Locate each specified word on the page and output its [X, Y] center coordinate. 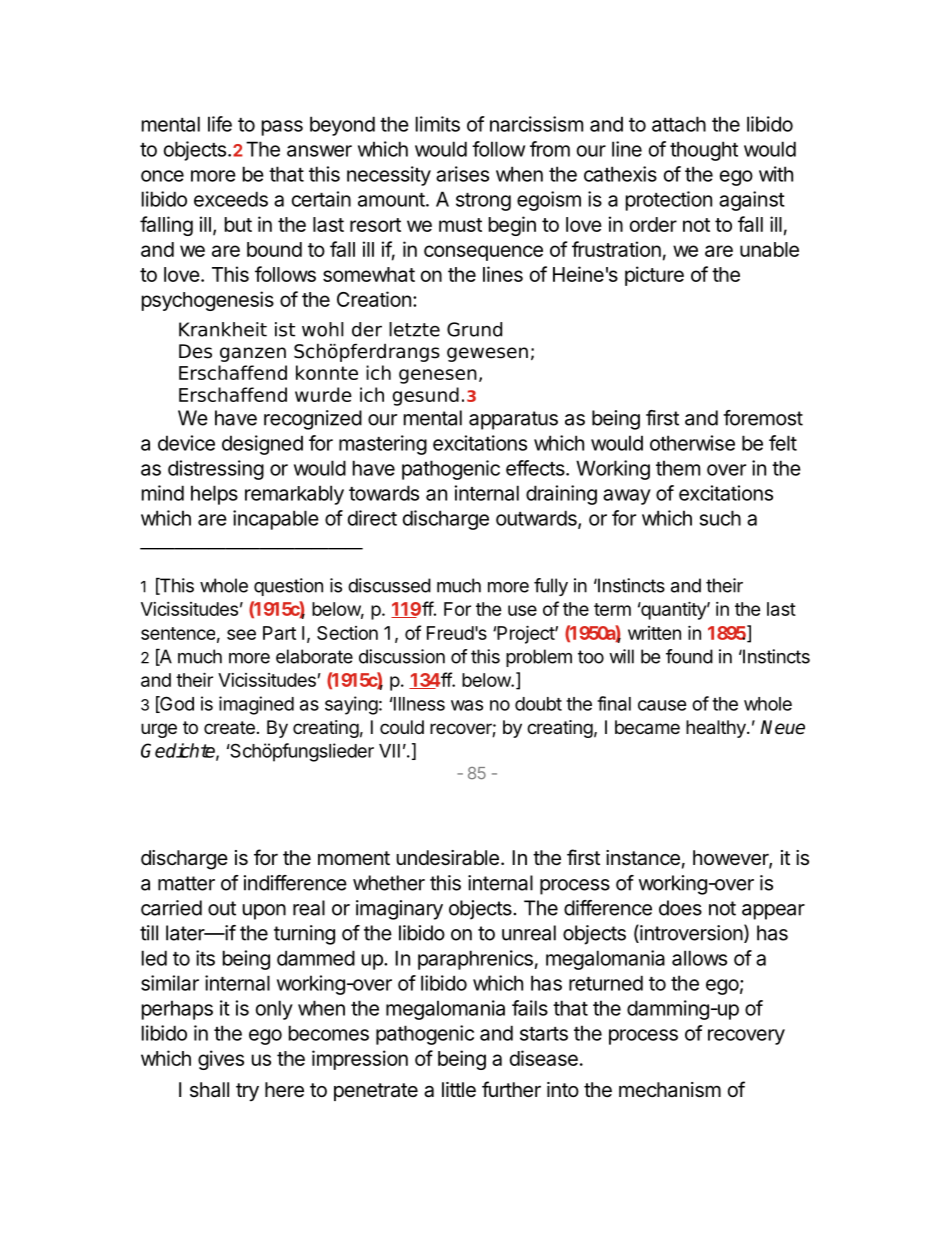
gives [221, 1060]
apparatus [513, 420]
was [467, 705]
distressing [216, 470]
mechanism [670, 1090]
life [220, 124]
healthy [717, 729]
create [229, 728]
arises [462, 174]
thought [704, 151]
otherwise [692, 443]
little [459, 1089]
